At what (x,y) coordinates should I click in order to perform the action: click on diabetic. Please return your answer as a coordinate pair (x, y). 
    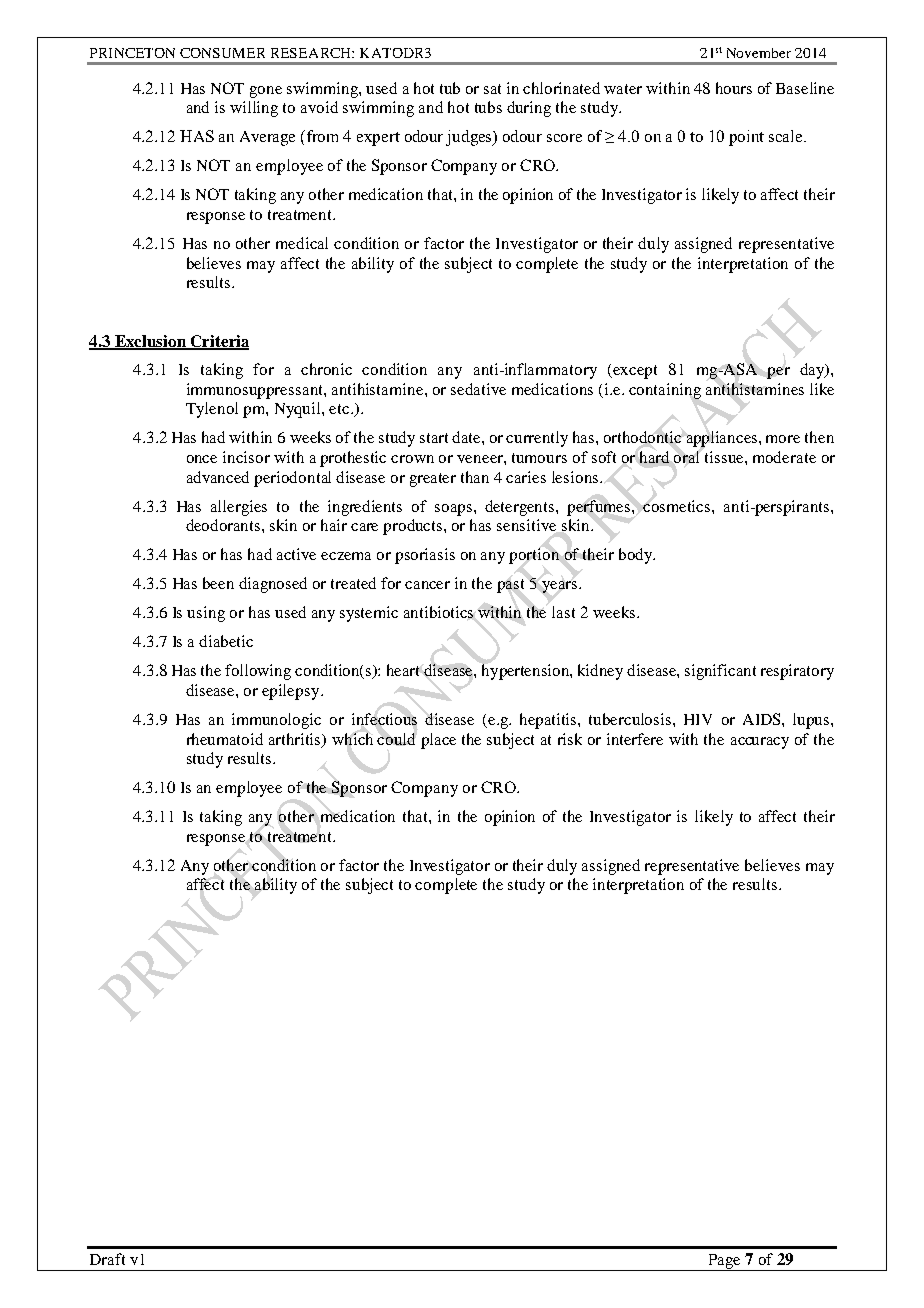
    Looking at the image, I should click on (226, 641).
